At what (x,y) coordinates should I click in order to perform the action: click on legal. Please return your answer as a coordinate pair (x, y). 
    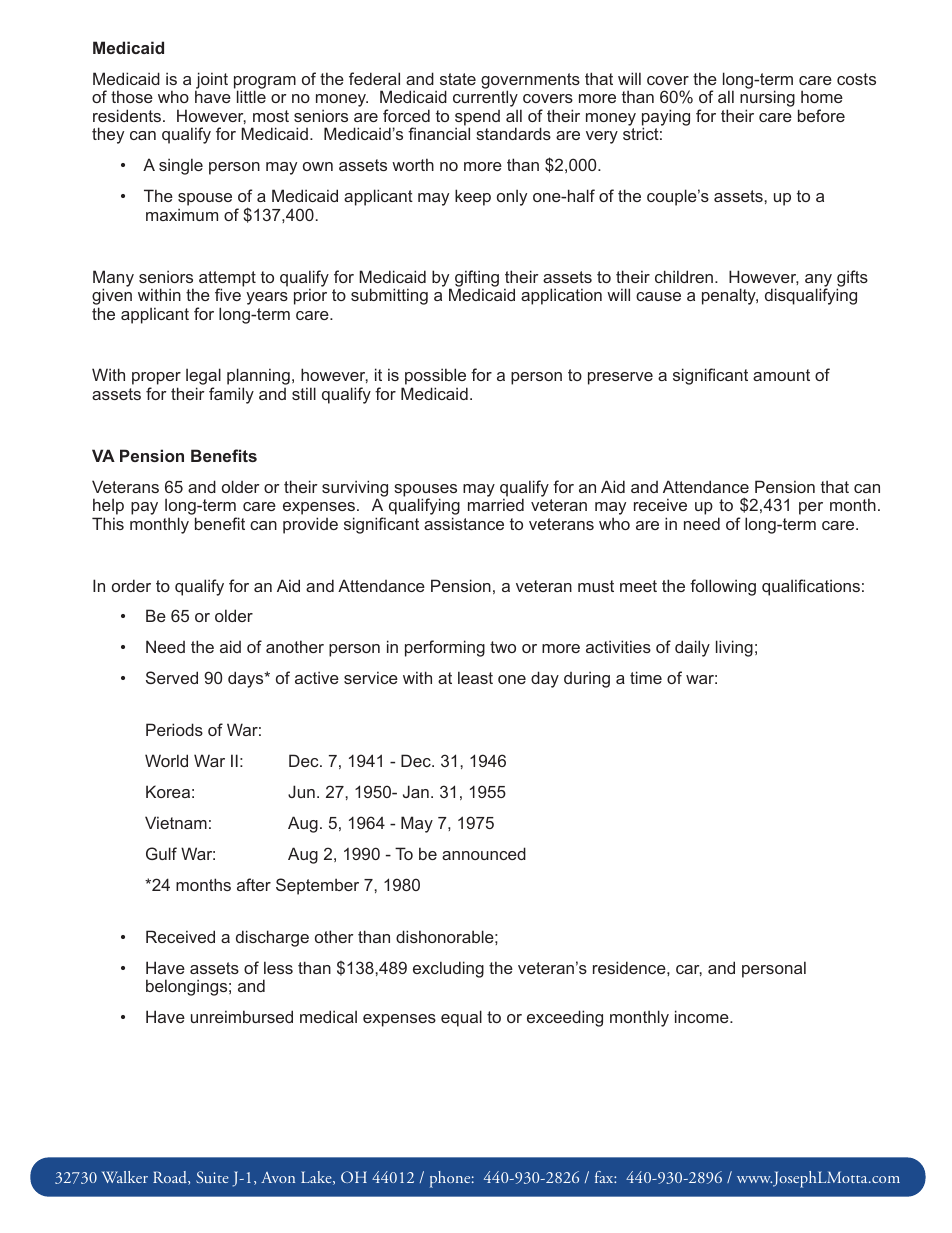
    Looking at the image, I should click on (203, 378).
